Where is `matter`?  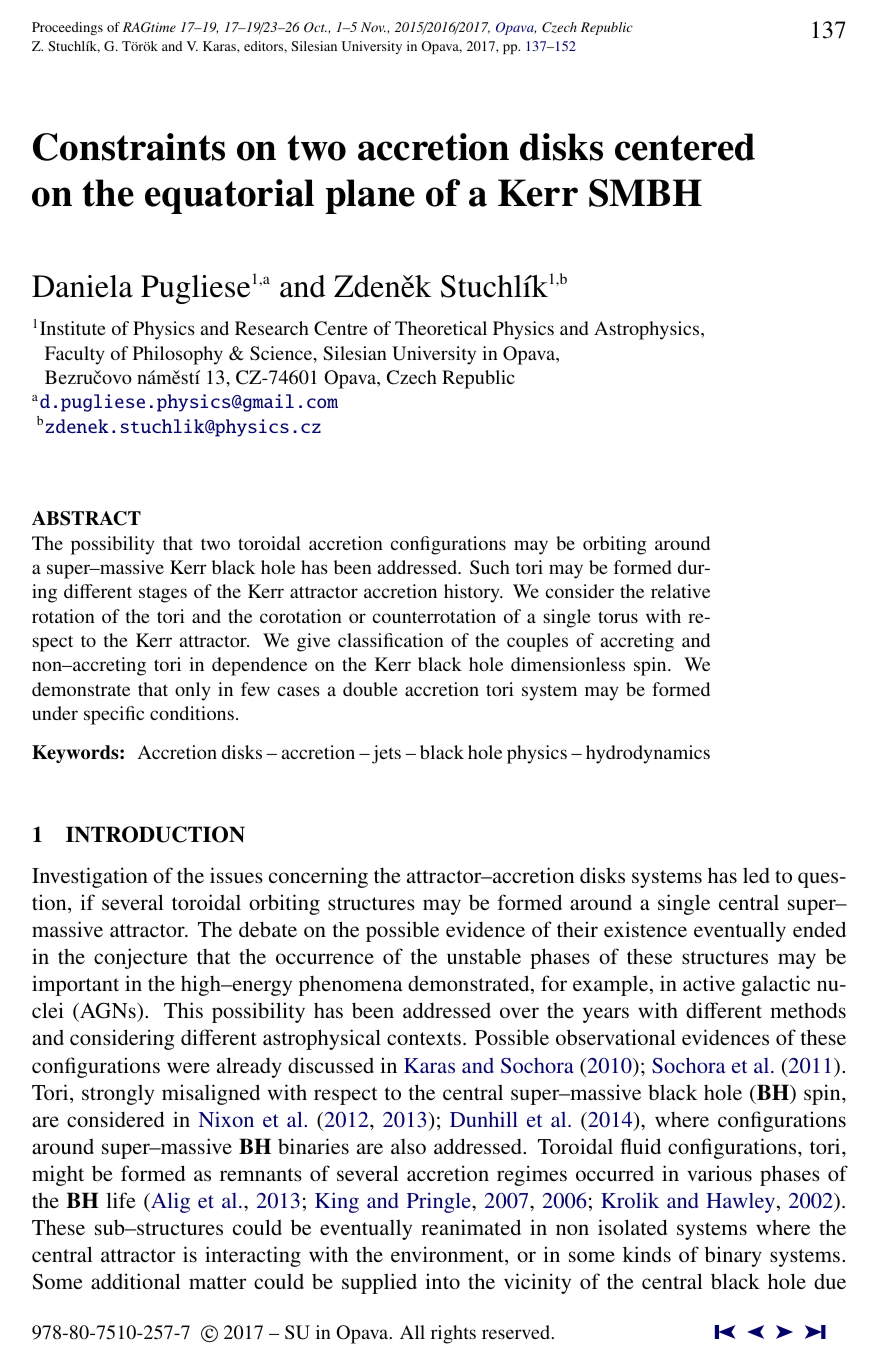 matter is located at coordinates (217, 1282).
